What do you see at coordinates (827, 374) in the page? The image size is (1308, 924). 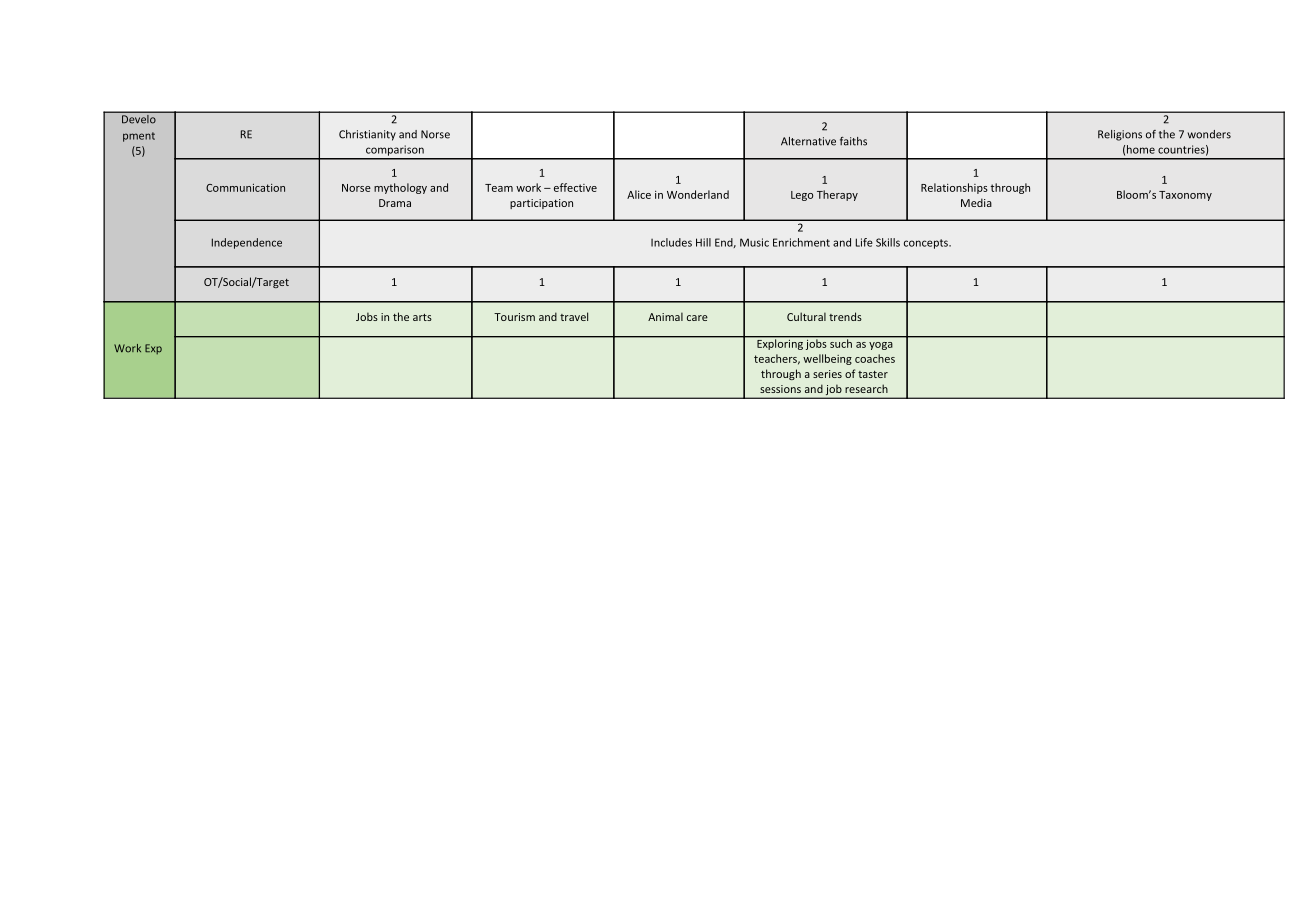 I see `series` at bounding box center [827, 374].
